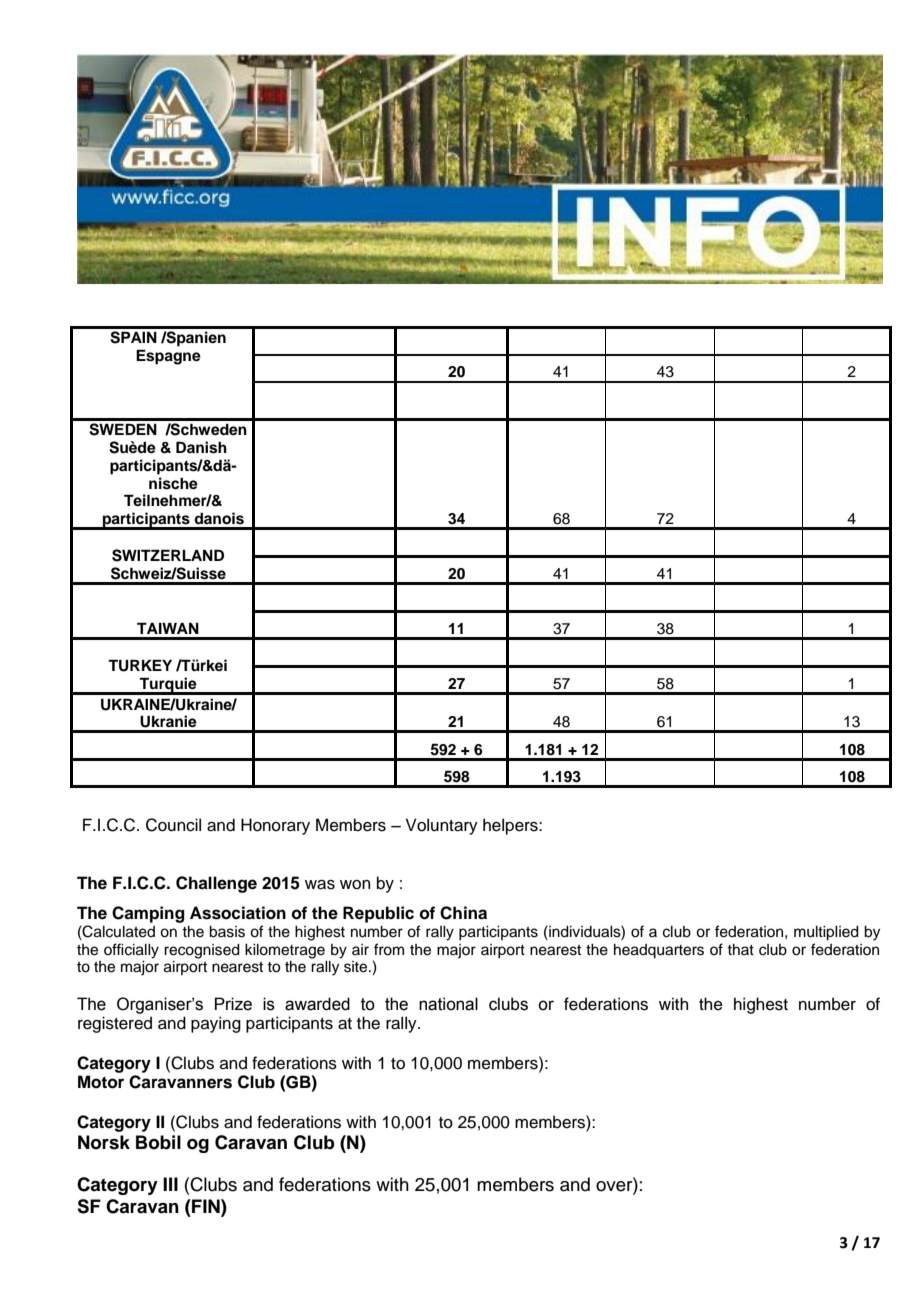 Image resolution: width=924 pixels, height=1308 pixels. Describe the element at coordinates (201, 447) in the screenshot. I see `Danish` at that location.
